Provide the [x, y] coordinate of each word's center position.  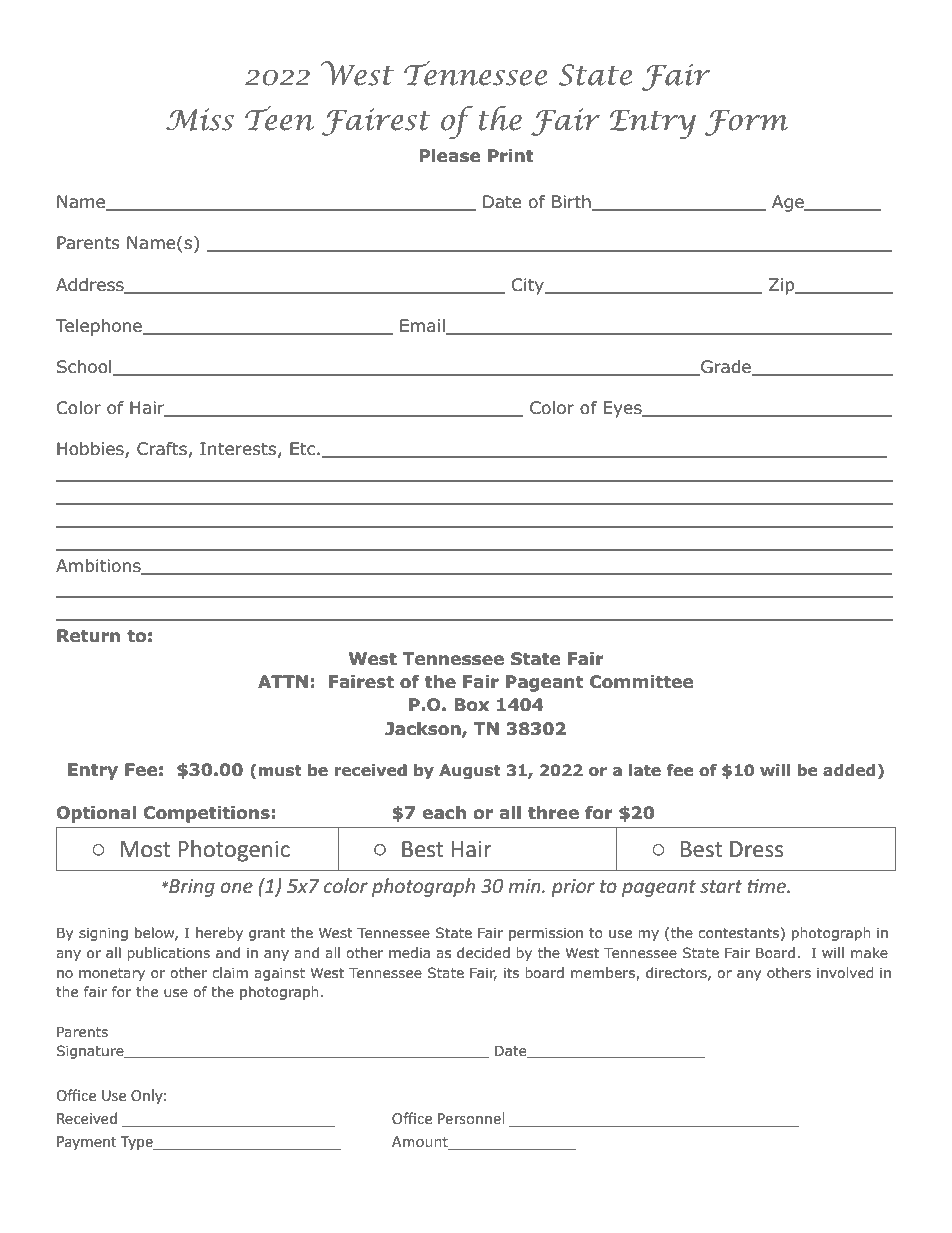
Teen [279, 118]
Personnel [471, 1118]
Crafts [162, 449]
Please [450, 156]
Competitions [207, 814]
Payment [86, 1143]
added [849, 770]
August [470, 772]
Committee [641, 682]
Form [747, 122]
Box [472, 705]
